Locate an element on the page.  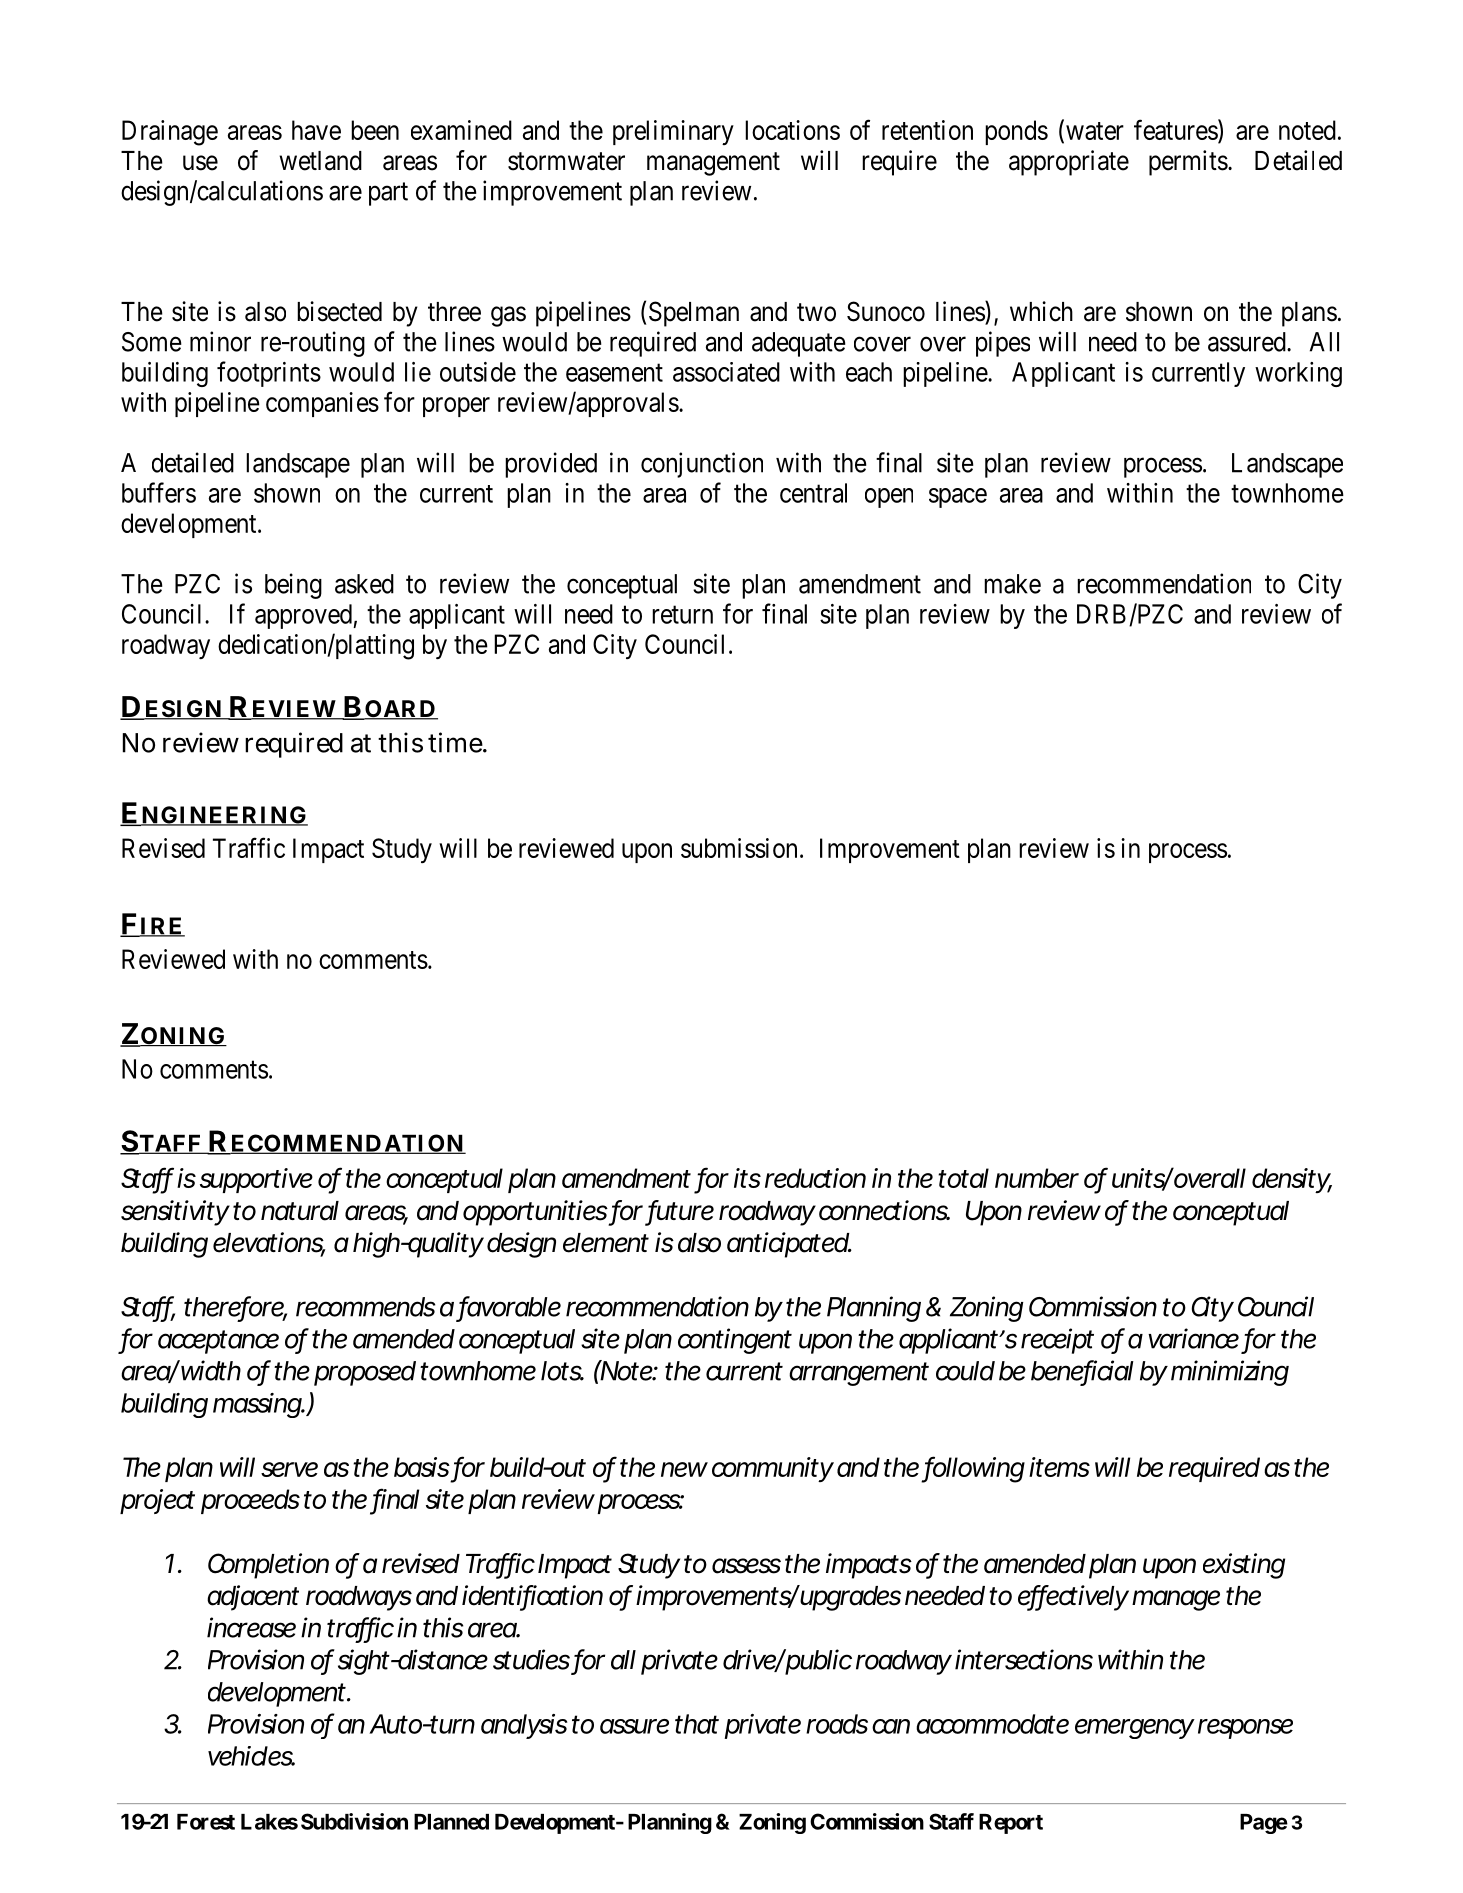
vehicles is located at coordinates (251, 1756).
